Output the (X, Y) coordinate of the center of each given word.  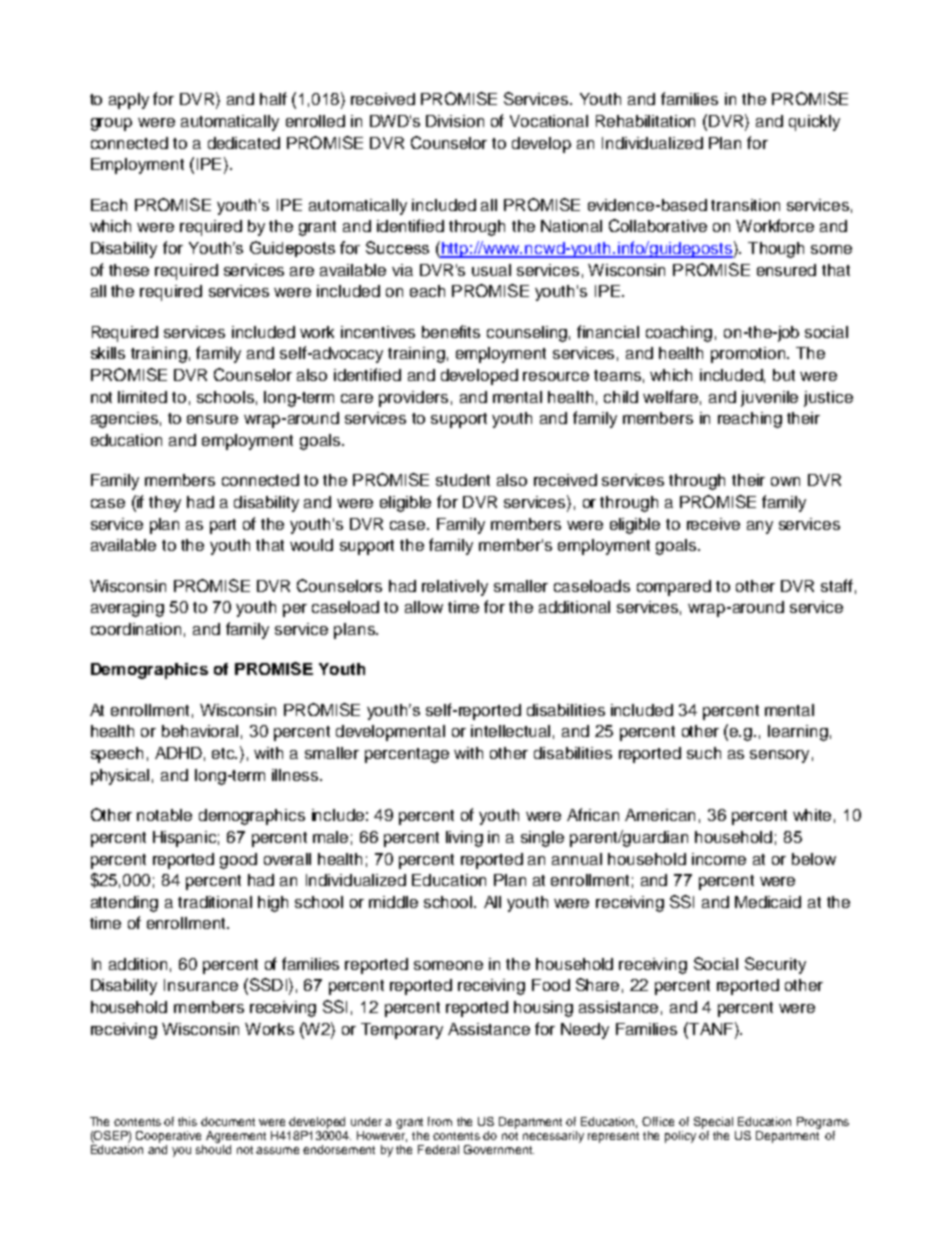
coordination (136, 629)
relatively (455, 588)
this (187, 1121)
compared (674, 588)
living (464, 839)
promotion (749, 355)
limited (142, 397)
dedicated (244, 143)
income (719, 859)
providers (413, 399)
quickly (814, 123)
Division (455, 121)
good (238, 861)
